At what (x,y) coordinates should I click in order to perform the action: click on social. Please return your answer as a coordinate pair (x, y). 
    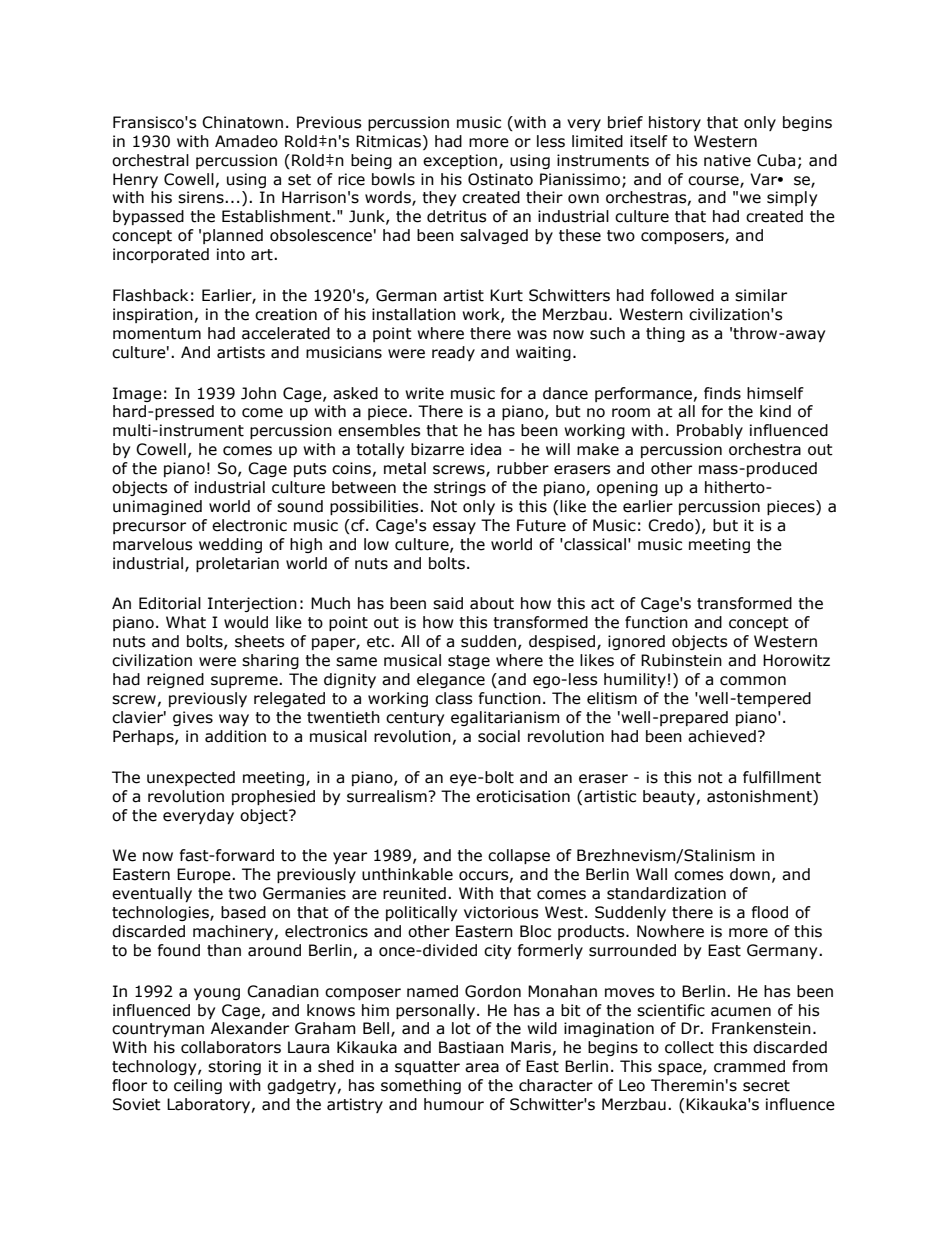
    Looking at the image, I should click on (499, 736).
